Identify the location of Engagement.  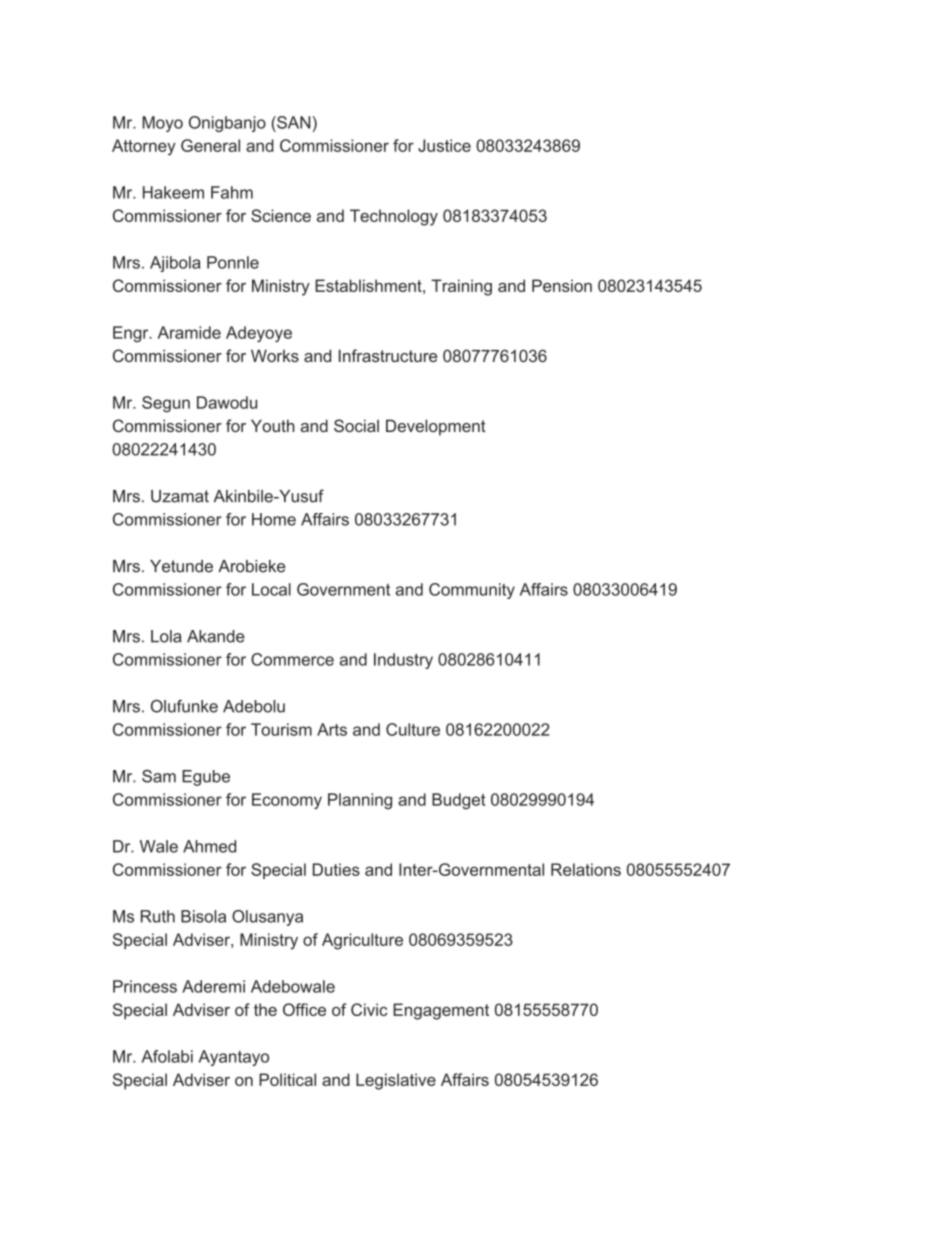
(441, 1011).
